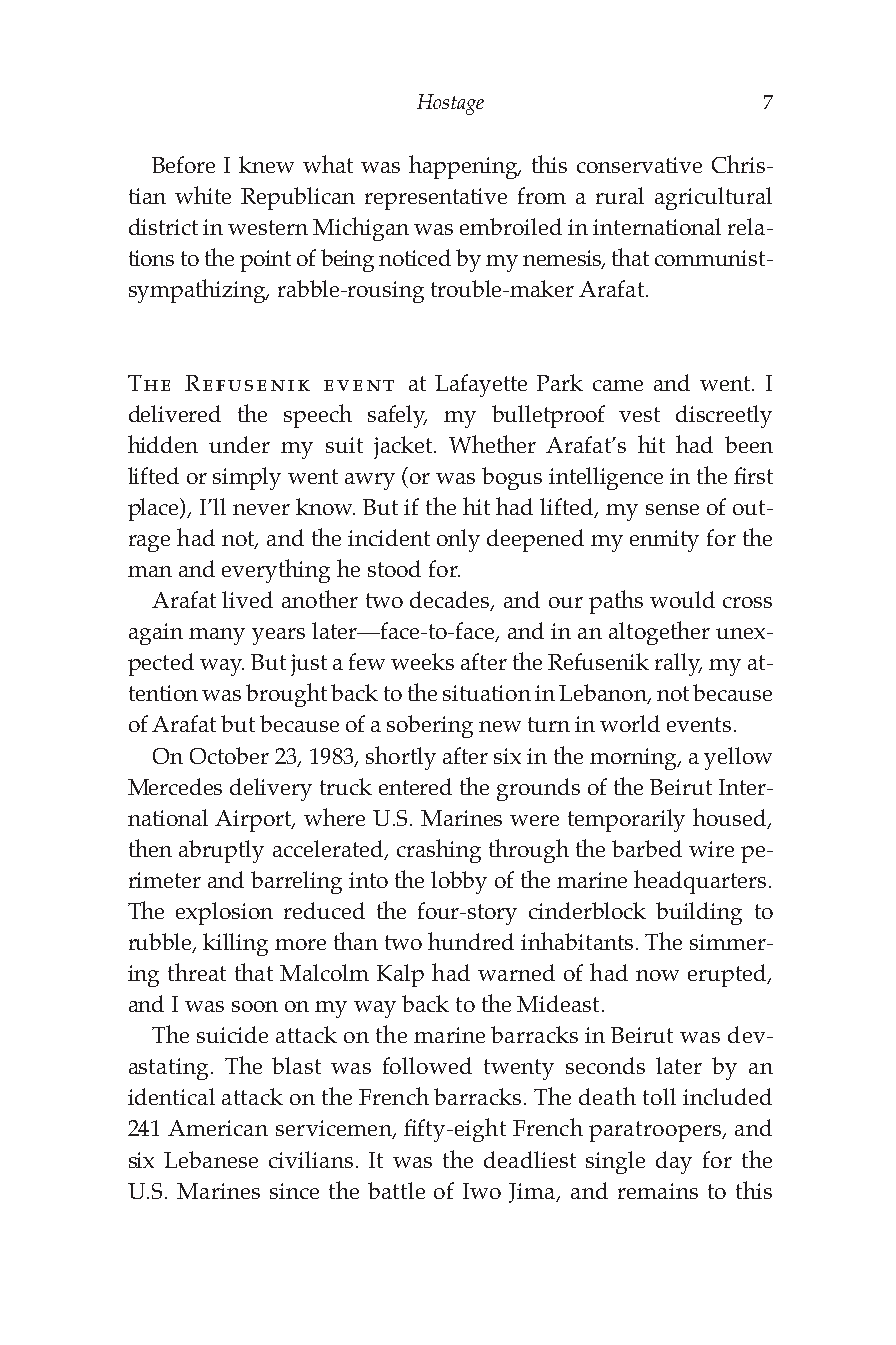  I want to click on wire, so click(711, 849).
